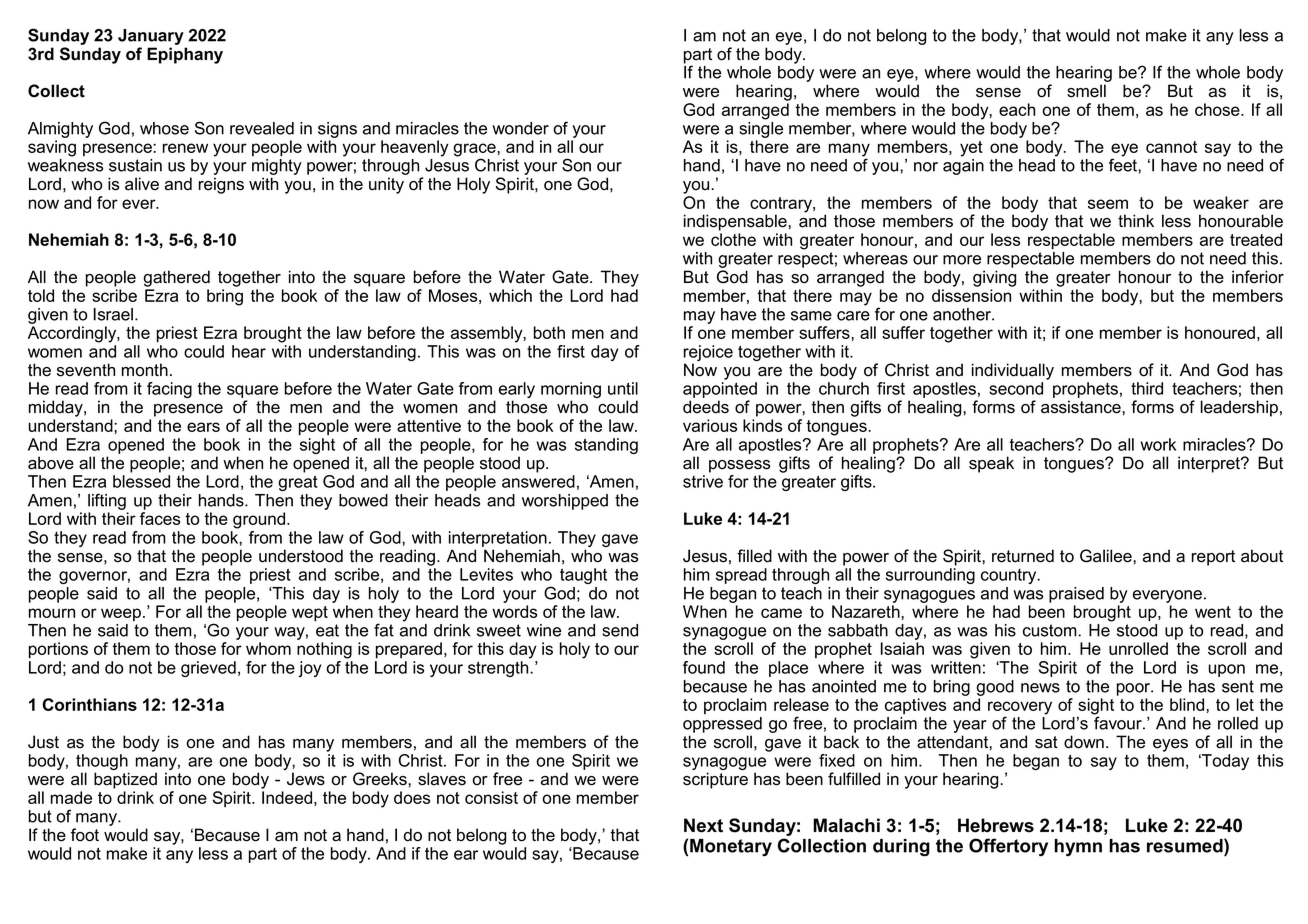 This screenshot has width=1308, height=924. Describe the element at coordinates (710, 425) in the screenshot. I see `various` at that location.
